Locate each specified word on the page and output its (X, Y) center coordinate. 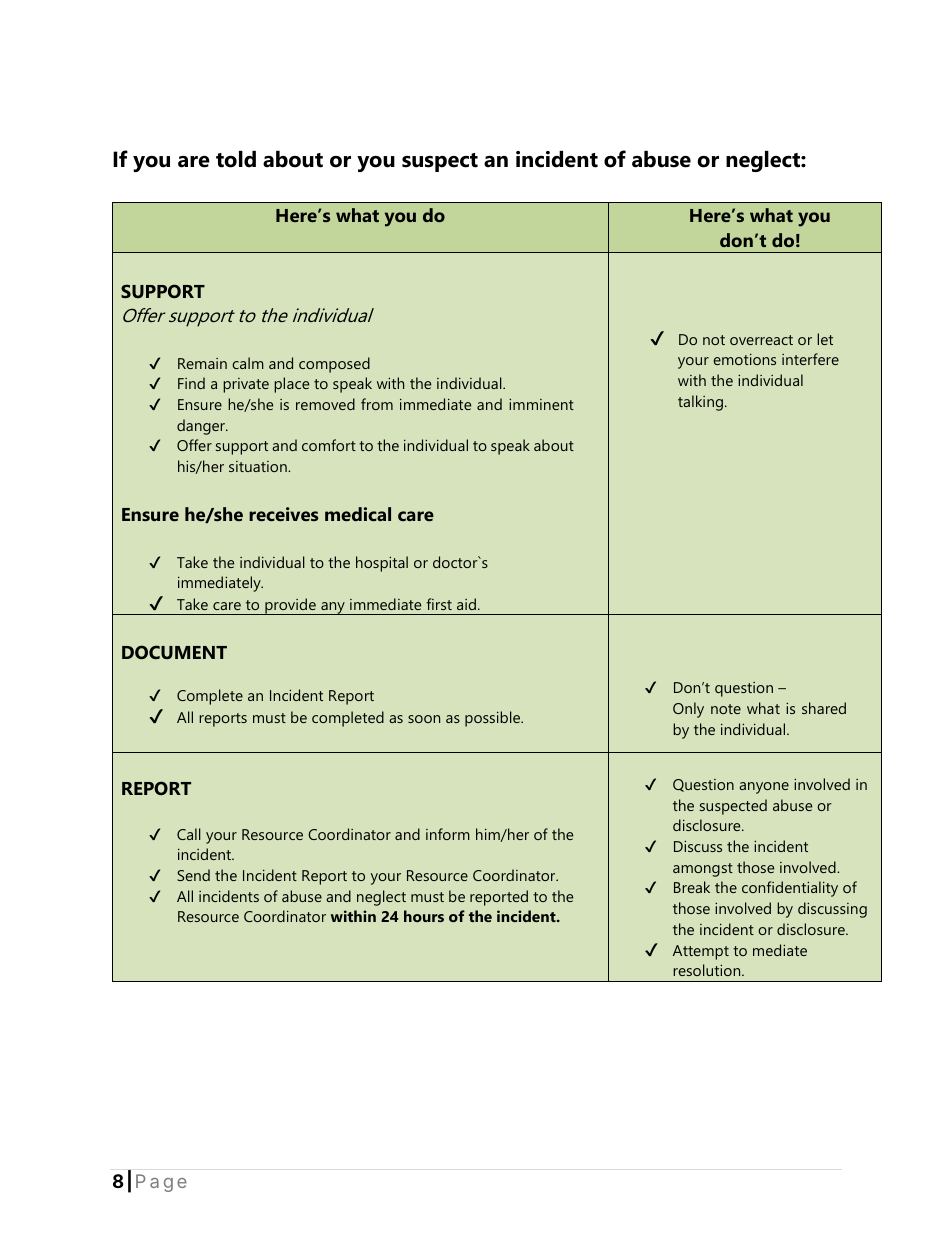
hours (424, 916)
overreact (761, 340)
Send (193, 875)
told (236, 159)
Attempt (701, 952)
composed (334, 365)
